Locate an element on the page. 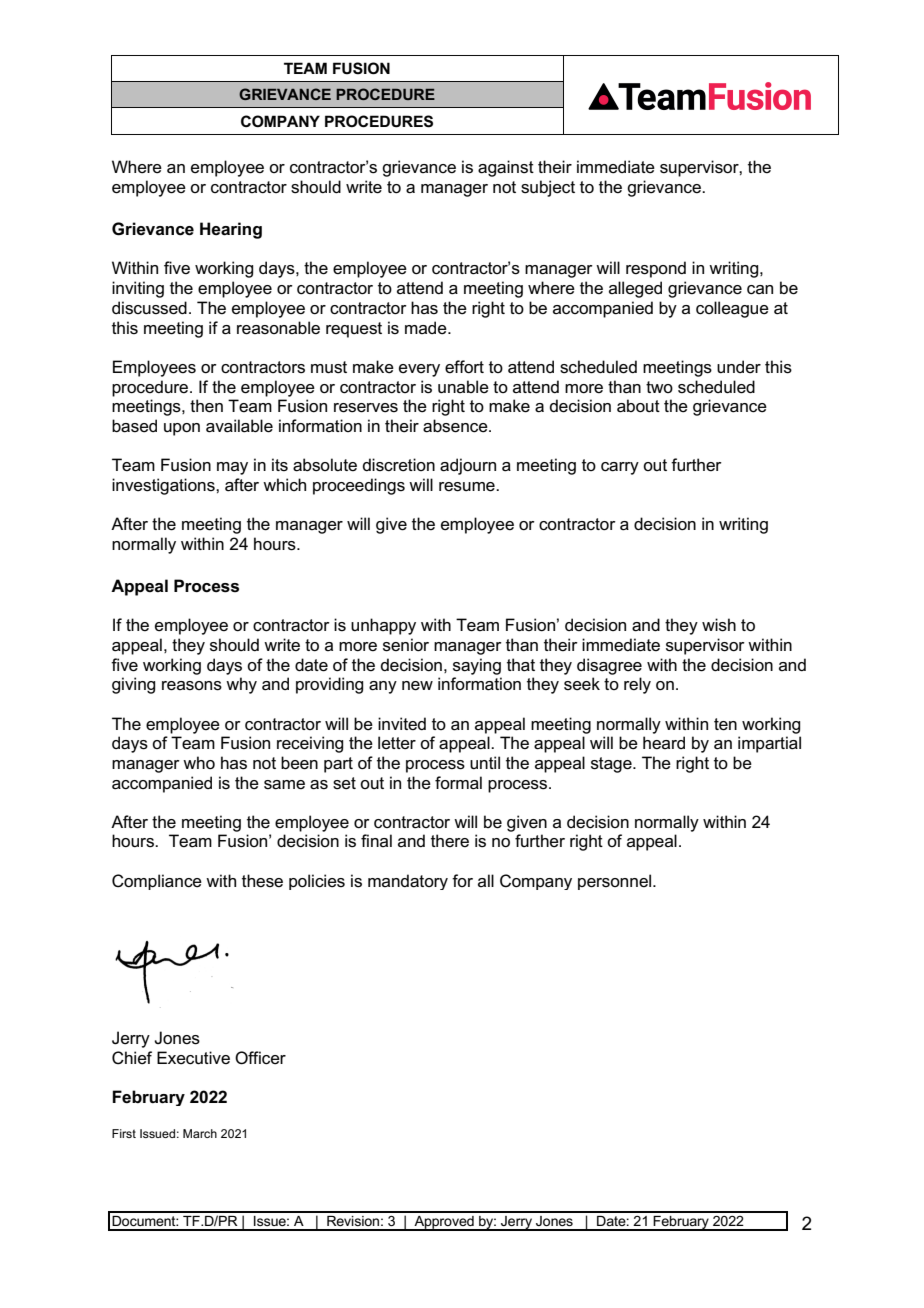 The height and width of the image is (1308, 924). reasons is located at coordinates (192, 686).
